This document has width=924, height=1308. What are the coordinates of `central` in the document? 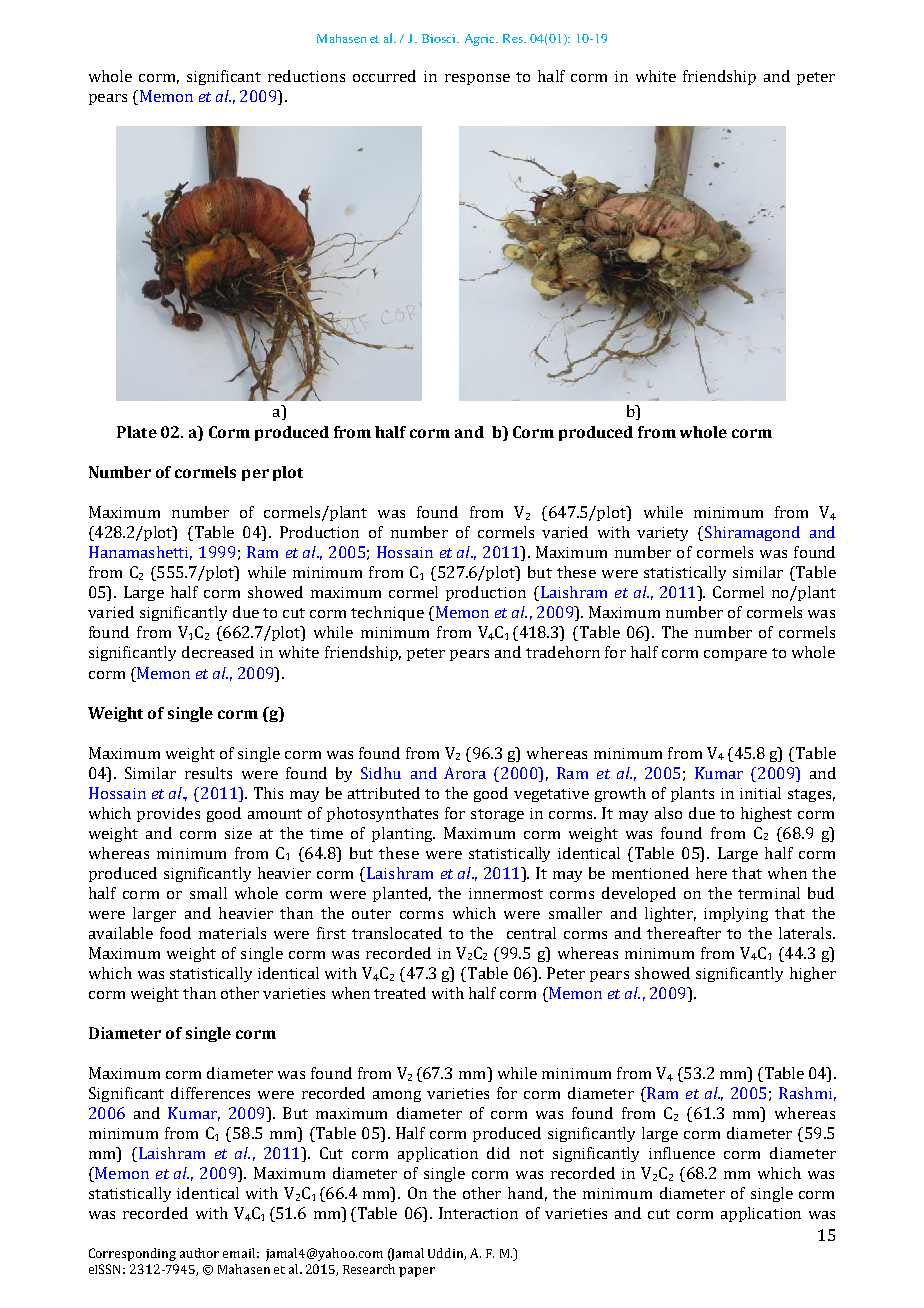 It's located at (531, 933).
